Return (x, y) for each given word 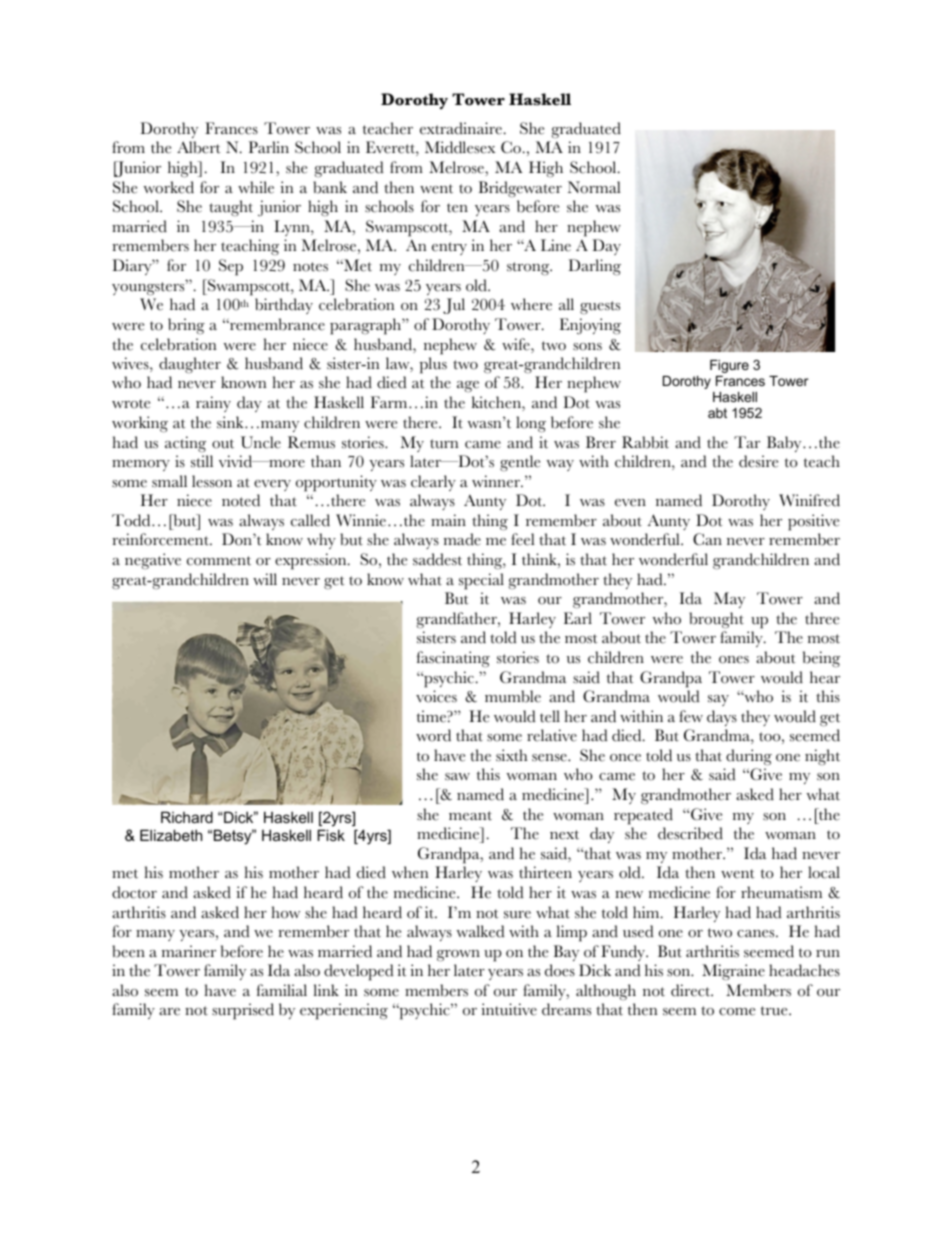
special (481, 581)
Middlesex (460, 147)
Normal (594, 187)
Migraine (733, 972)
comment (219, 561)
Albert (199, 147)
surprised (243, 1011)
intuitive (509, 1009)
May (729, 600)
